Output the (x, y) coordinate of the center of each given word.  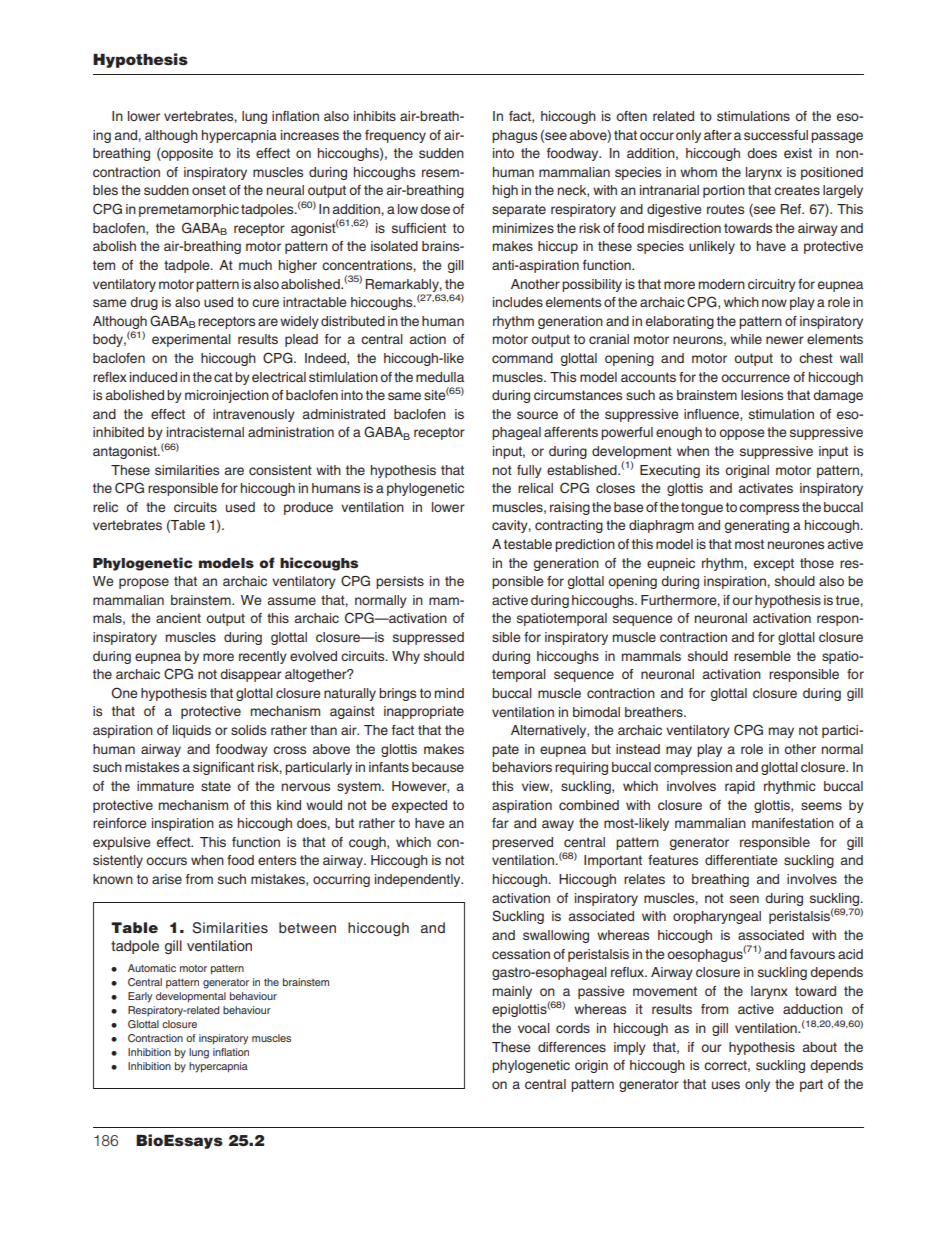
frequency (395, 136)
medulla (440, 377)
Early (140, 997)
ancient (178, 618)
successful (776, 135)
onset (209, 190)
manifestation (793, 823)
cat (223, 377)
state (216, 786)
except (774, 564)
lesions (762, 395)
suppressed (428, 638)
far (500, 823)
